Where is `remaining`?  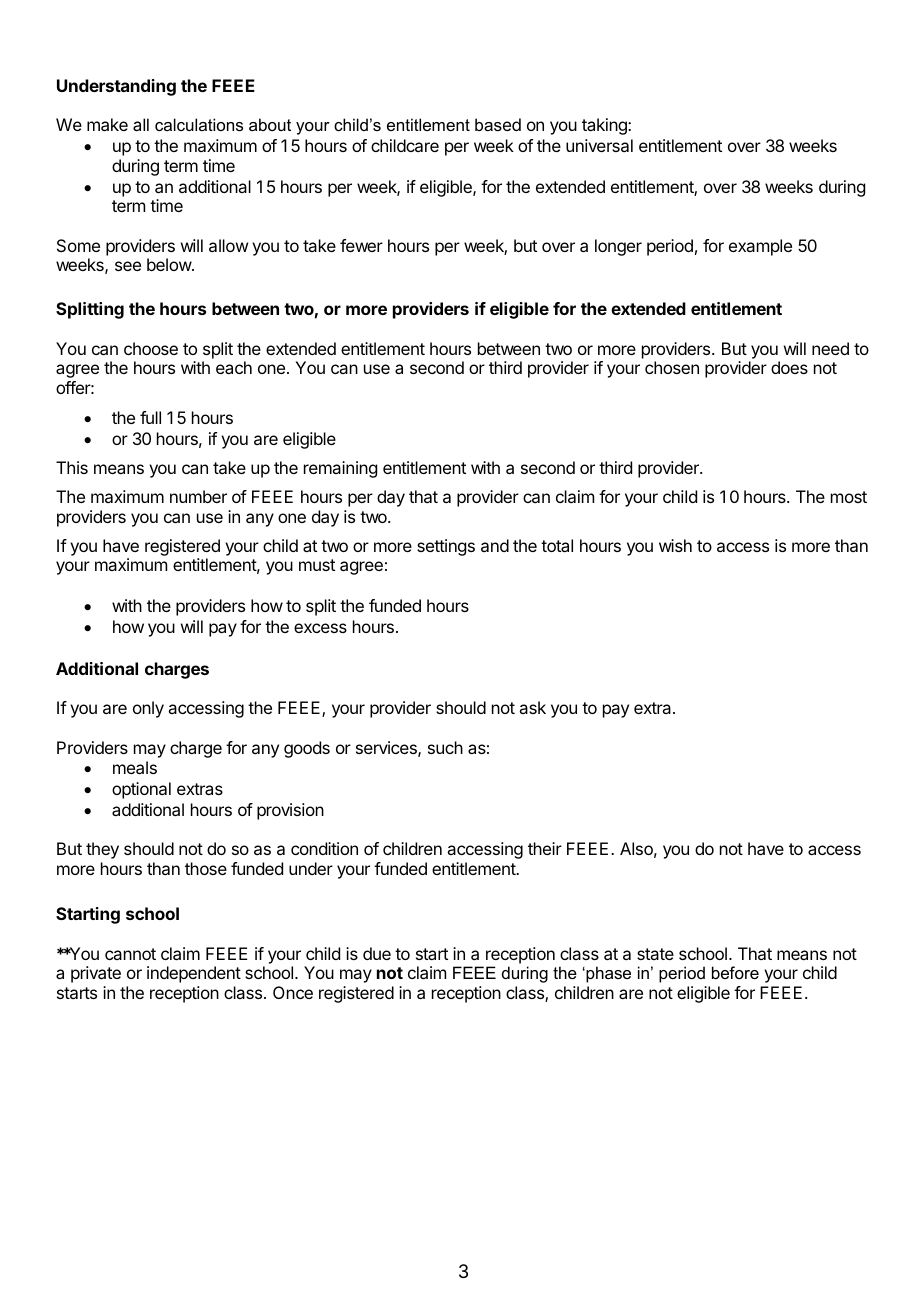
remaining is located at coordinates (340, 469).
